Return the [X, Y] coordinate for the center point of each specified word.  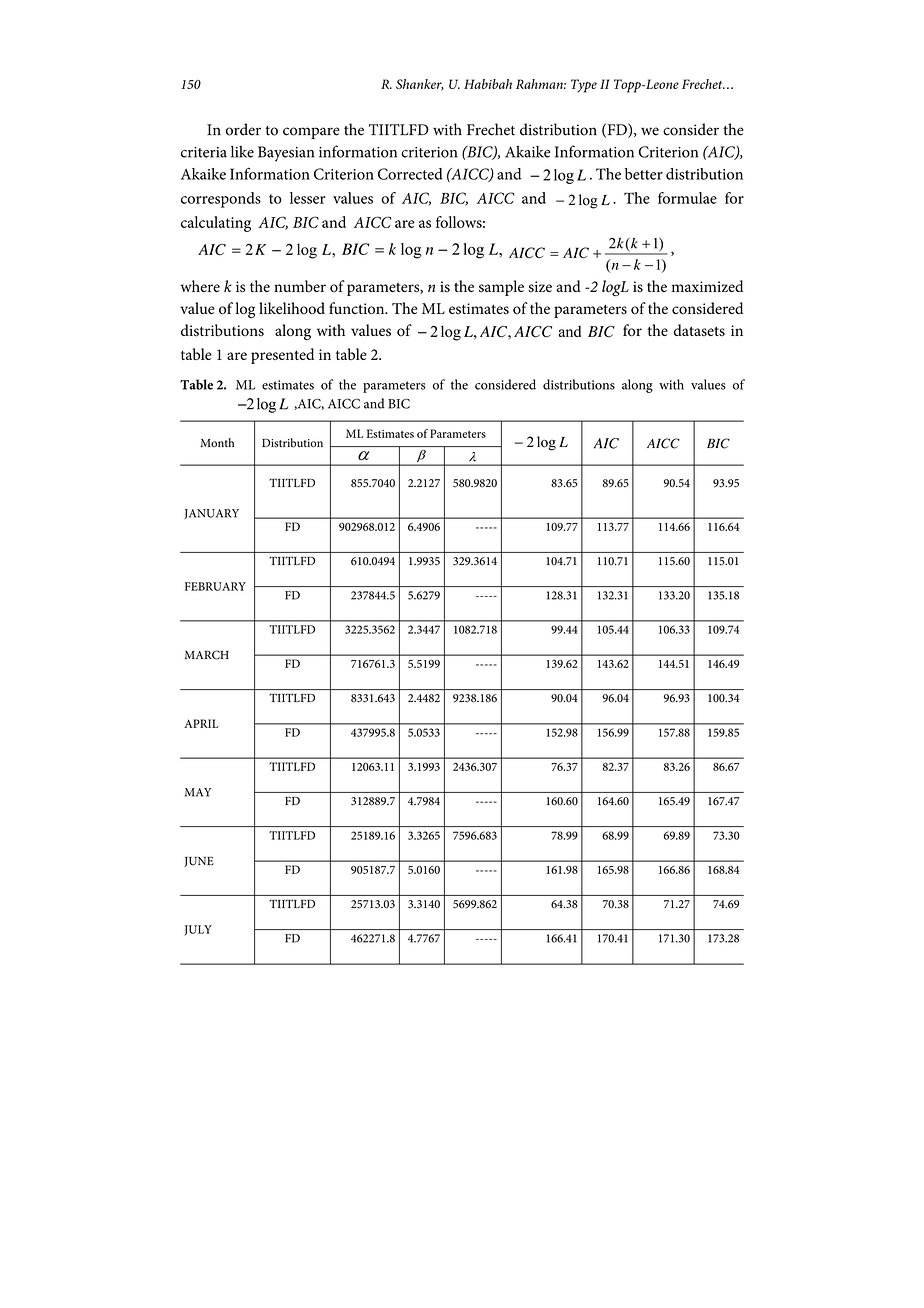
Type [584, 86]
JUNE [199, 862]
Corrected [410, 174]
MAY [198, 792]
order [243, 129]
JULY [198, 930]
